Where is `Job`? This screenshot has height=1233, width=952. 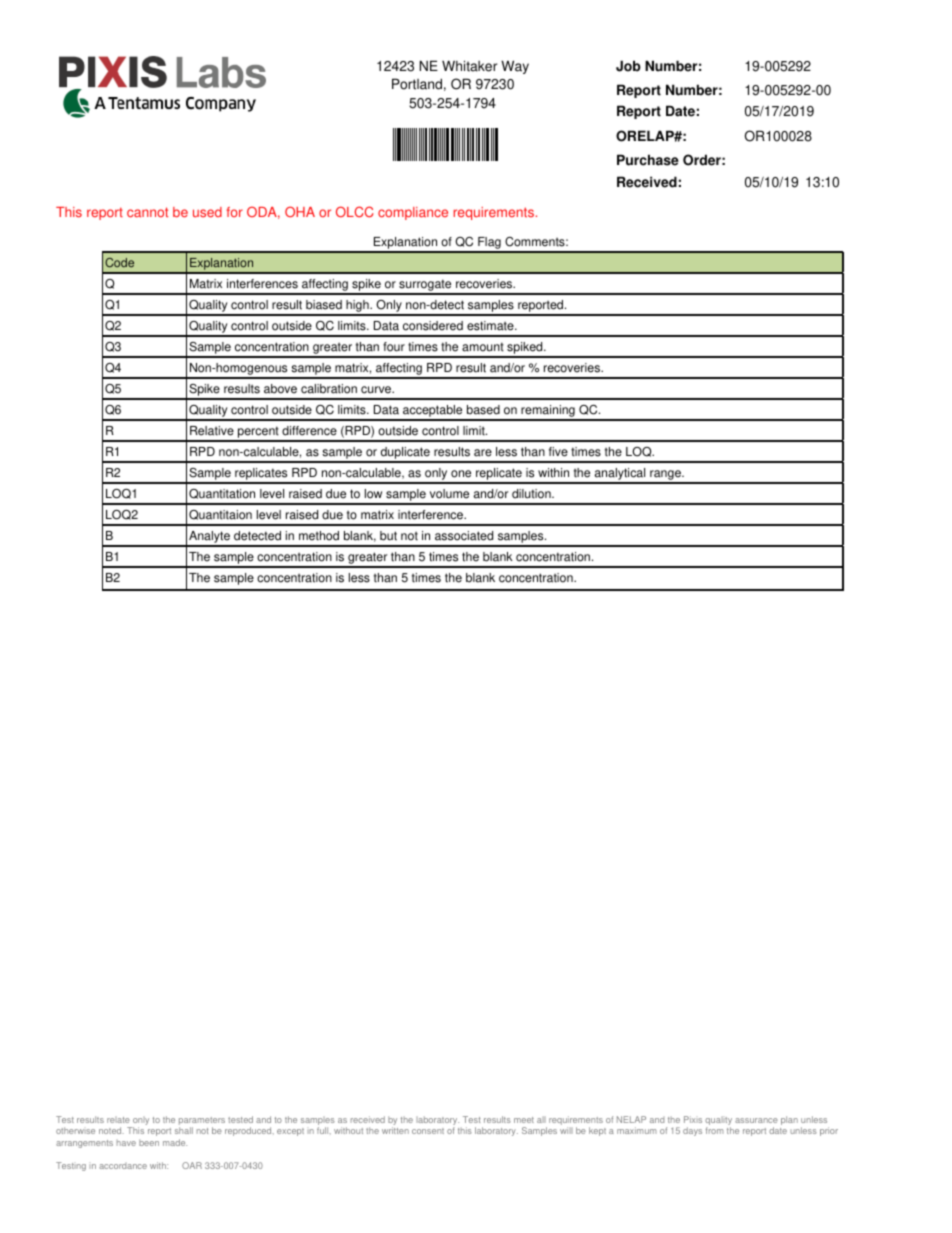
Job is located at coordinates (628, 66).
